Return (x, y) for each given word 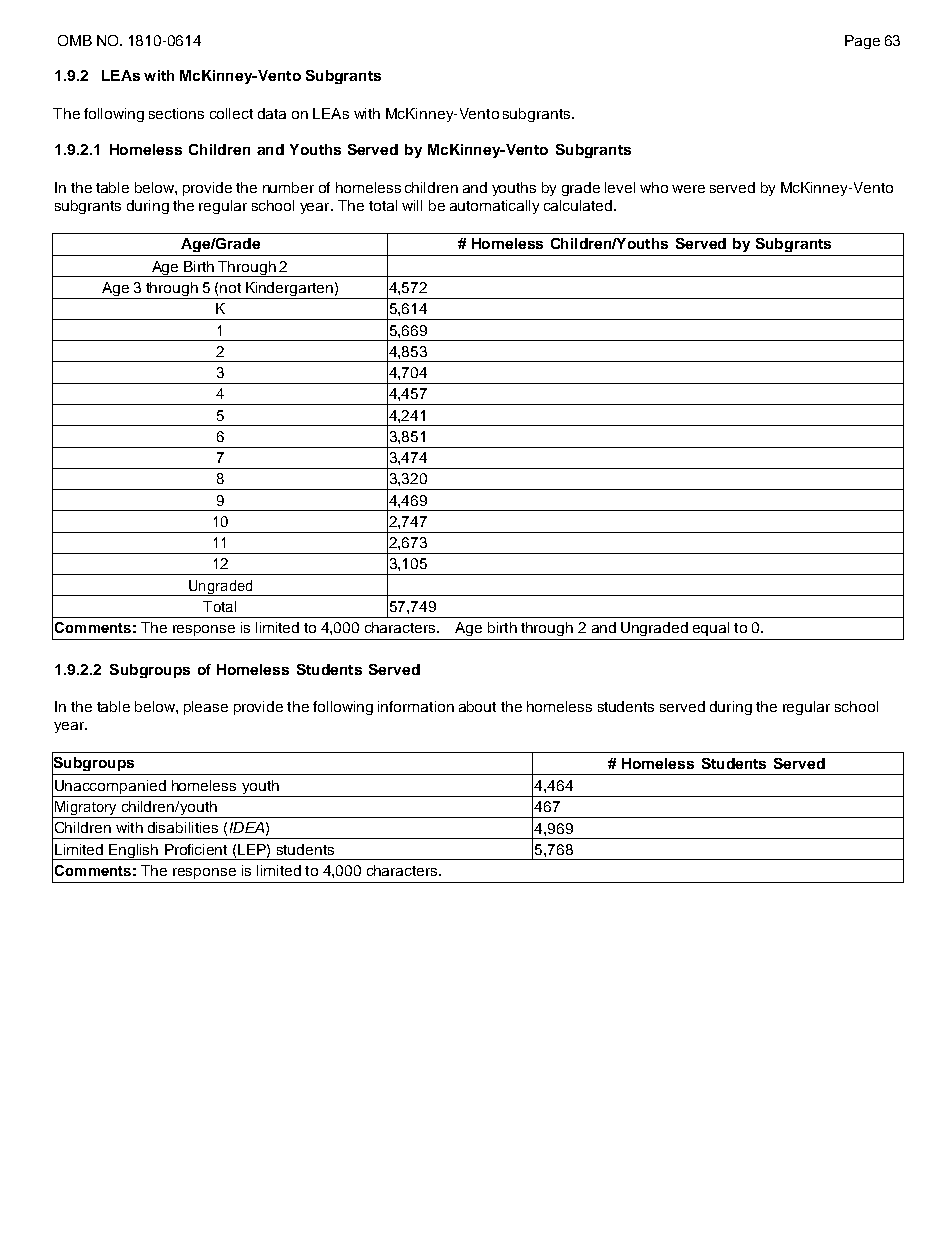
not (230, 288)
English (133, 852)
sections (176, 113)
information (416, 706)
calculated (579, 205)
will (412, 205)
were (688, 189)
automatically (494, 207)
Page (862, 42)
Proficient (196, 849)
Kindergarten (289, 290)
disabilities (183, 827)
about (477, 706)
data (272, 113)
